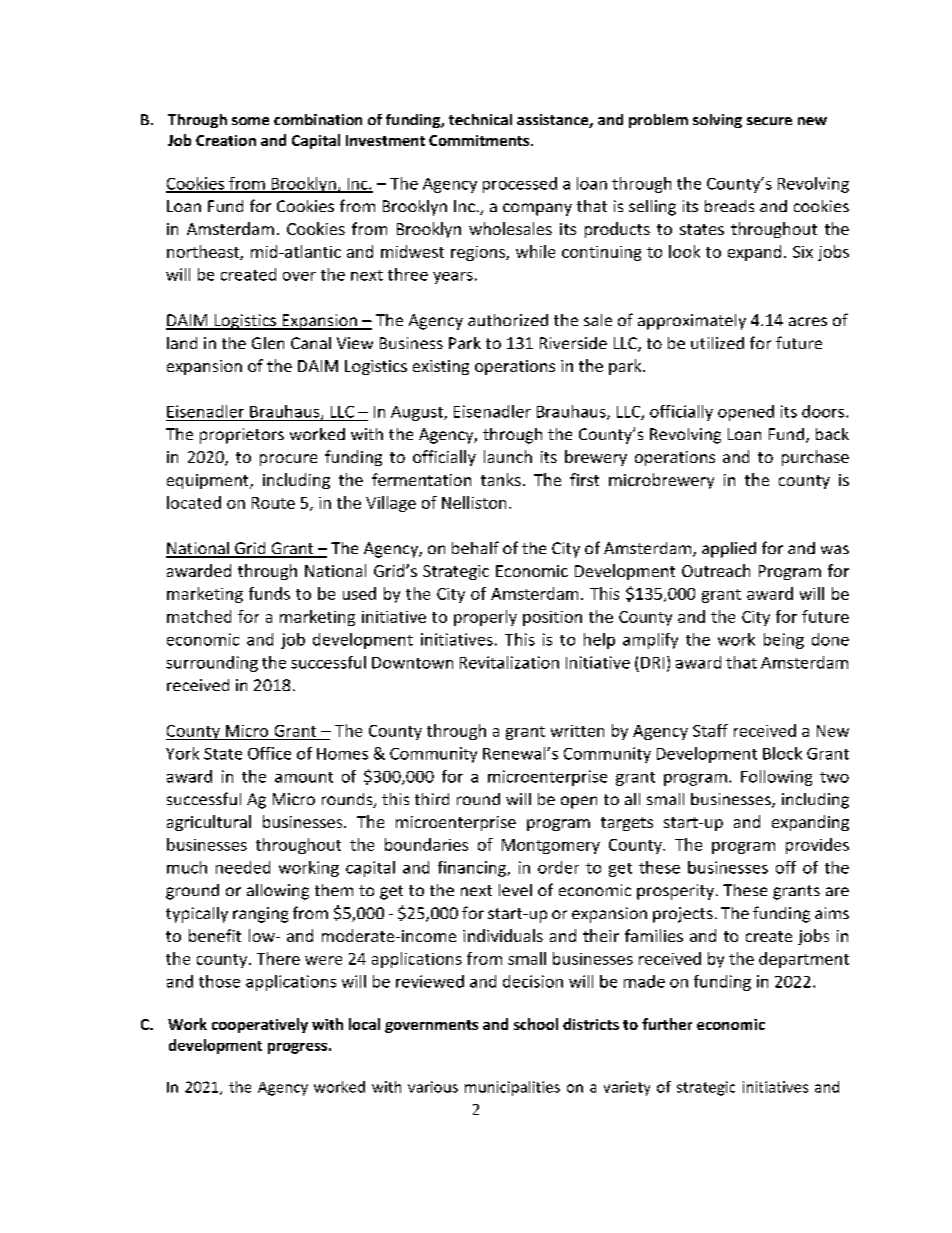  What do you see at coordinates (297, 1048) in the page?
I see `progress` at bounding box center [297, 1048].
